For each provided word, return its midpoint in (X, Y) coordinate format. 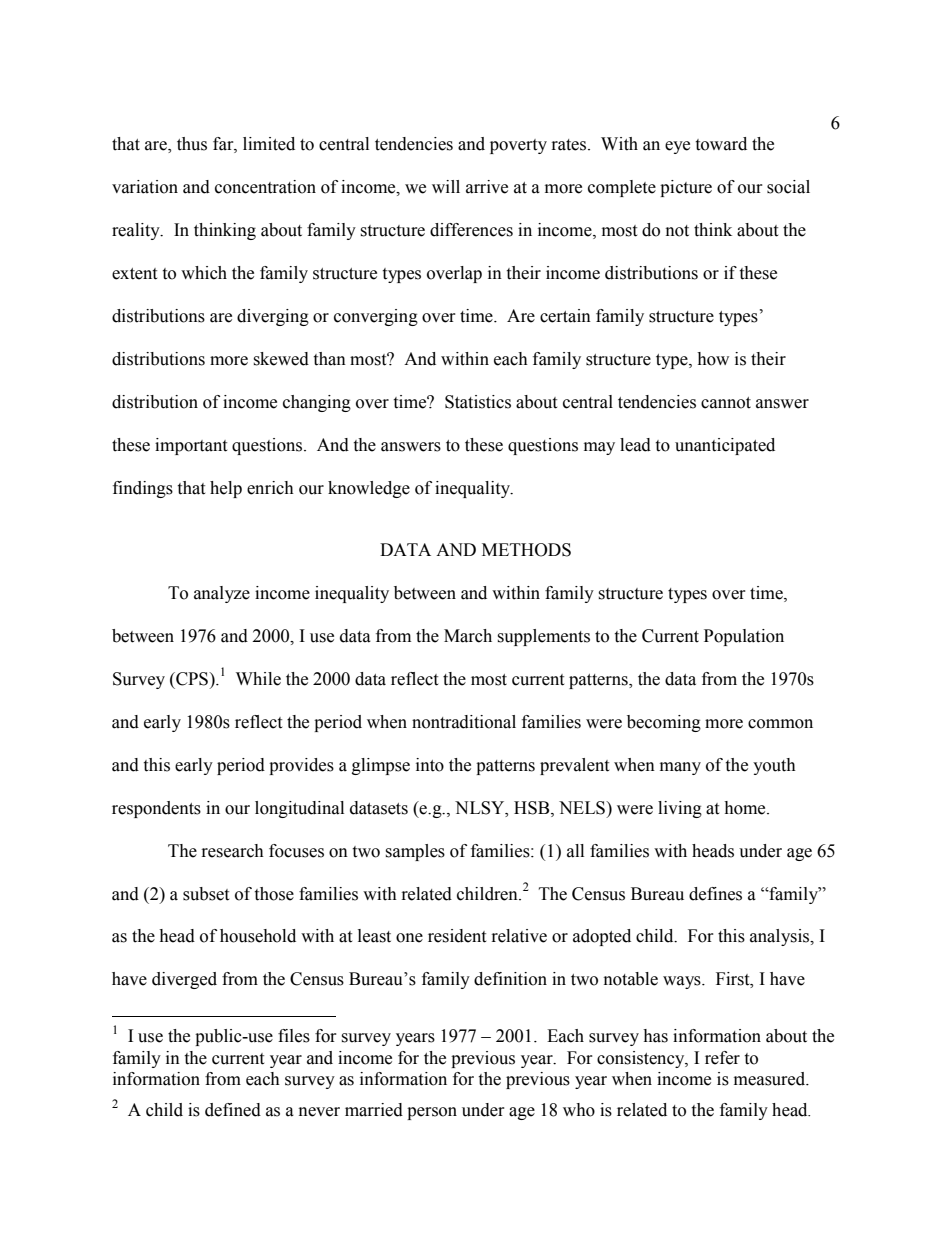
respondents (156, 809)
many (680, 768)
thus (192, 144)
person (432, 1113)
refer (722, 1058)
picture (686, 188)
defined (233, 1110)
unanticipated (725, 446)
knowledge (369, 489)
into (430, 765)
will (446, 186)
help (226, 489)
